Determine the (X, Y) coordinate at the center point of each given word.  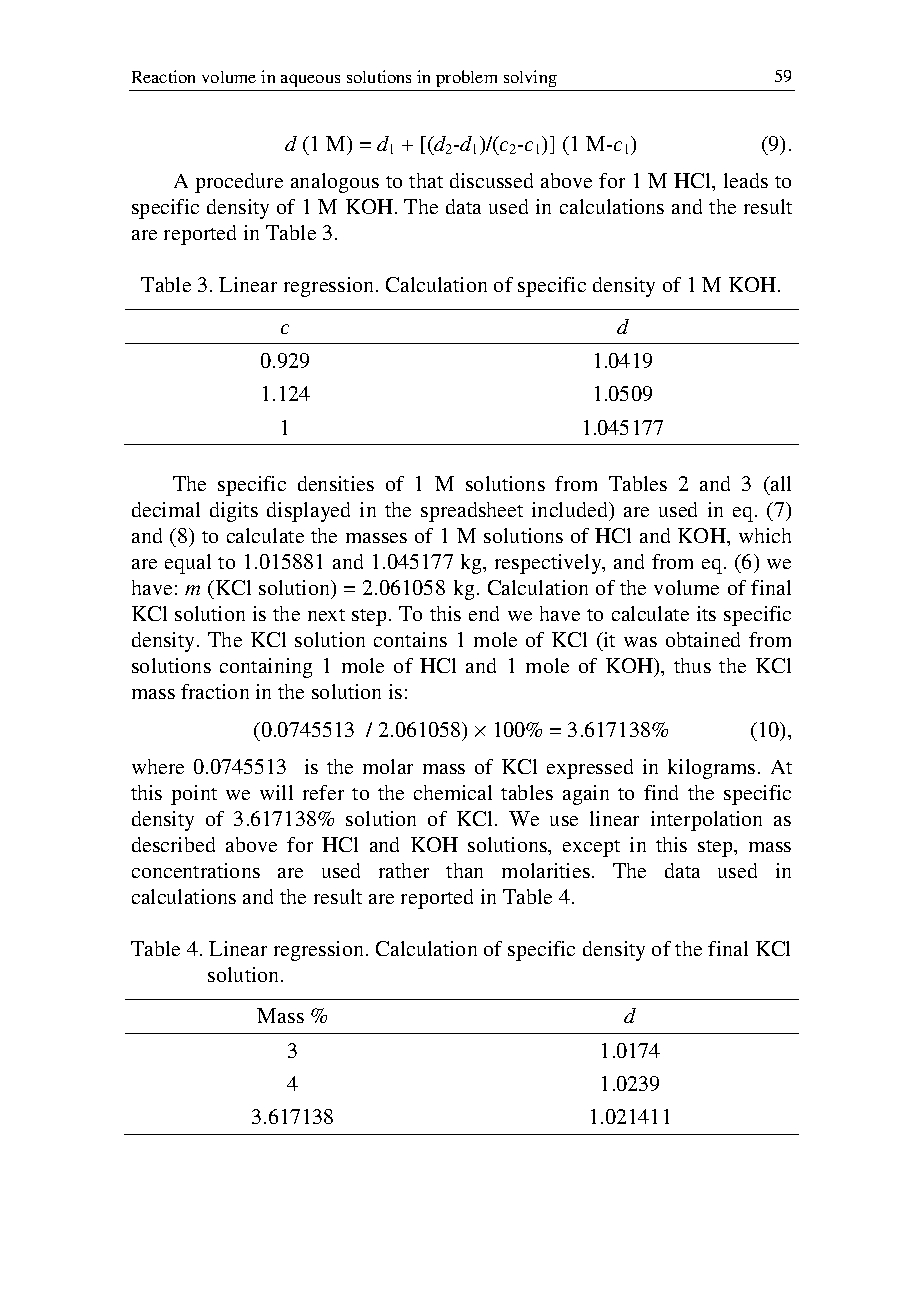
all (780, 483)
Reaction (163, 76)
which (765, 535)
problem (466, 78)
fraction (215, 691)
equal (188, 564)
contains (410, 639)
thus (692, 665)
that (426, 180)
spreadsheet (472, 512)
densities (336, 483)
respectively (549, 564)
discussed (491, 180)
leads (746, 180)
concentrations (196, 870)
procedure (239, 183)
